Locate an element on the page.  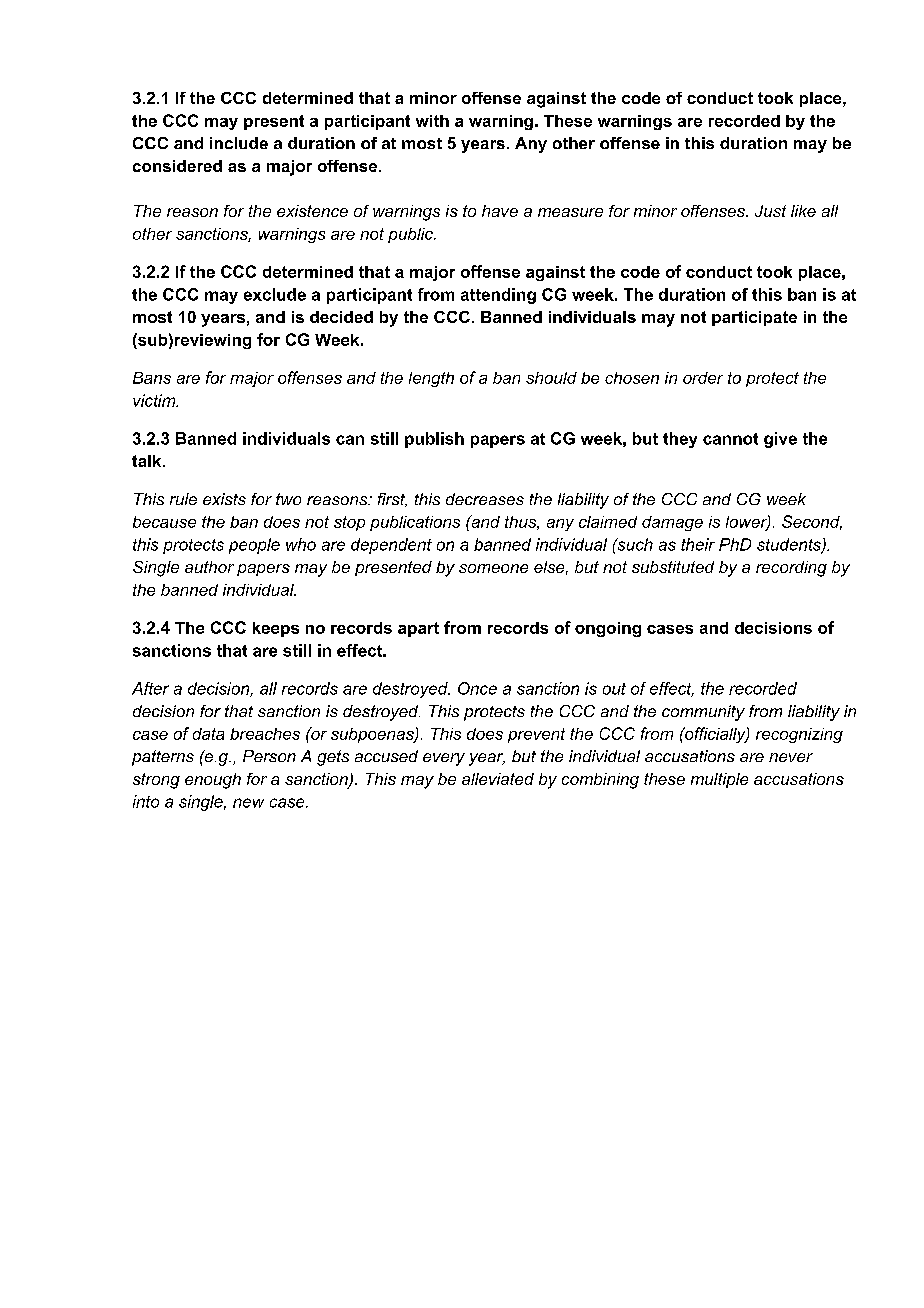
participate is located at coordinates (754, 318).
